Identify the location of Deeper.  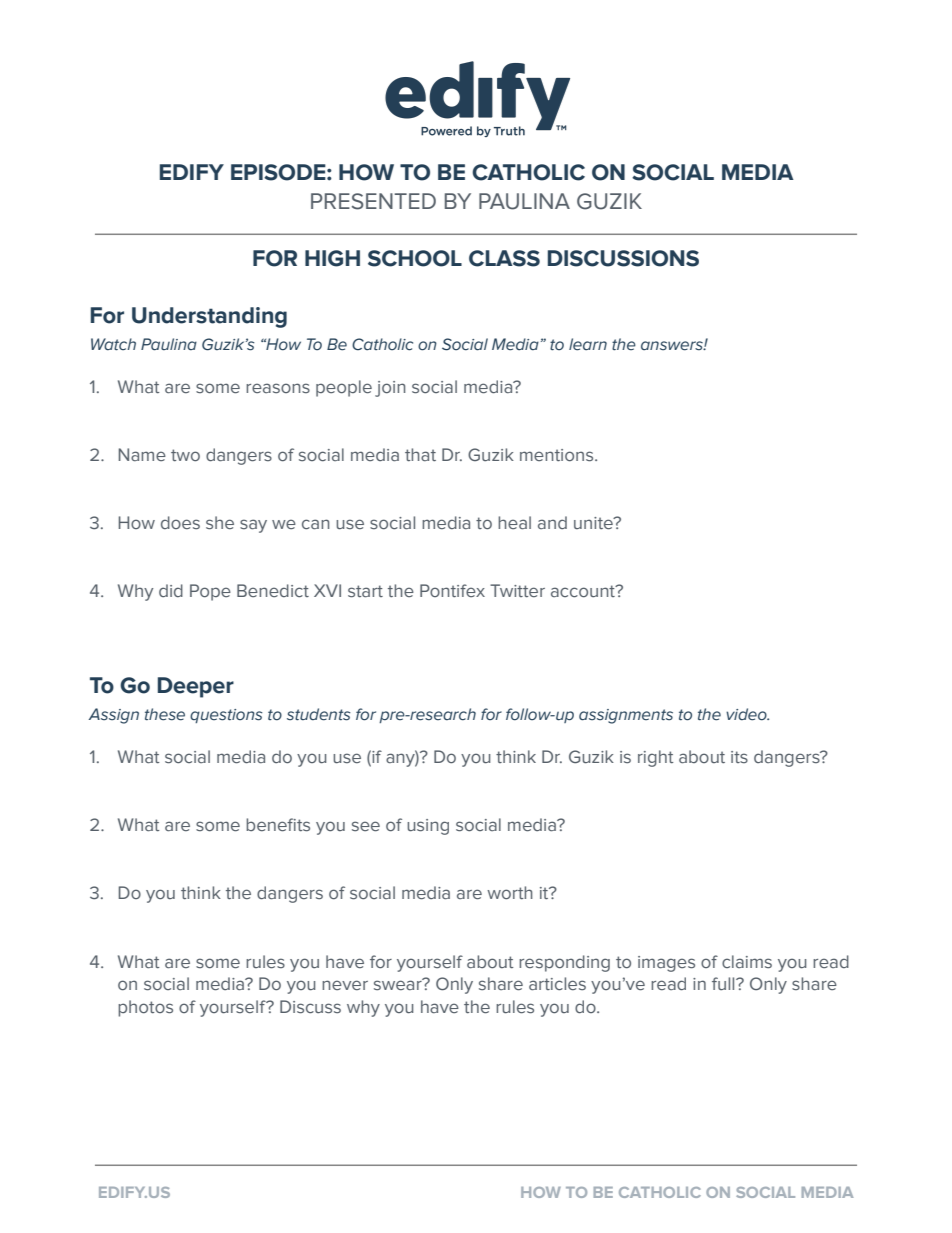
(196, 687).
